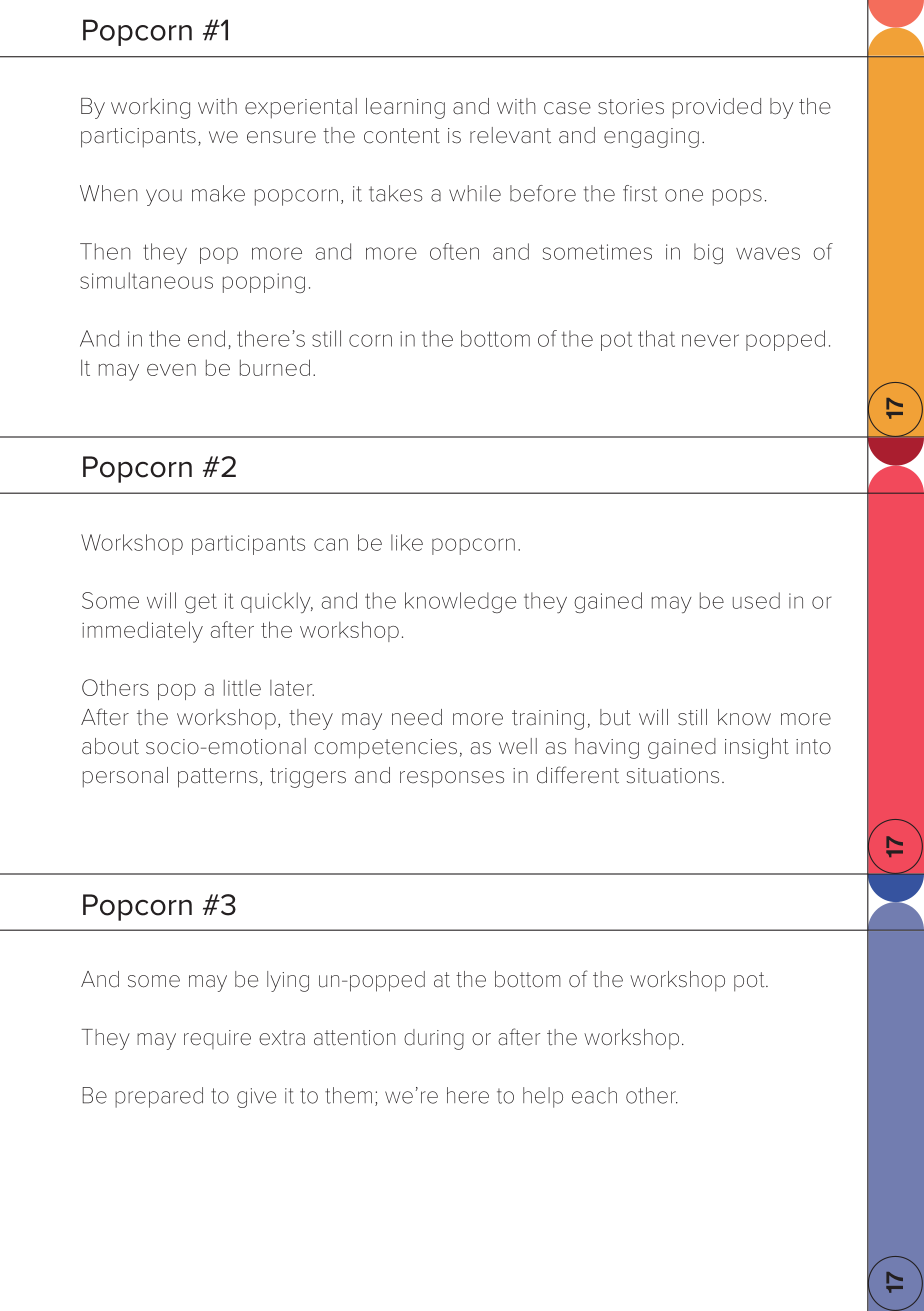 The image size is (924, 1311). Describe the element at coordinates (217, 1039) in the screenshot. I see `require` at that location.
